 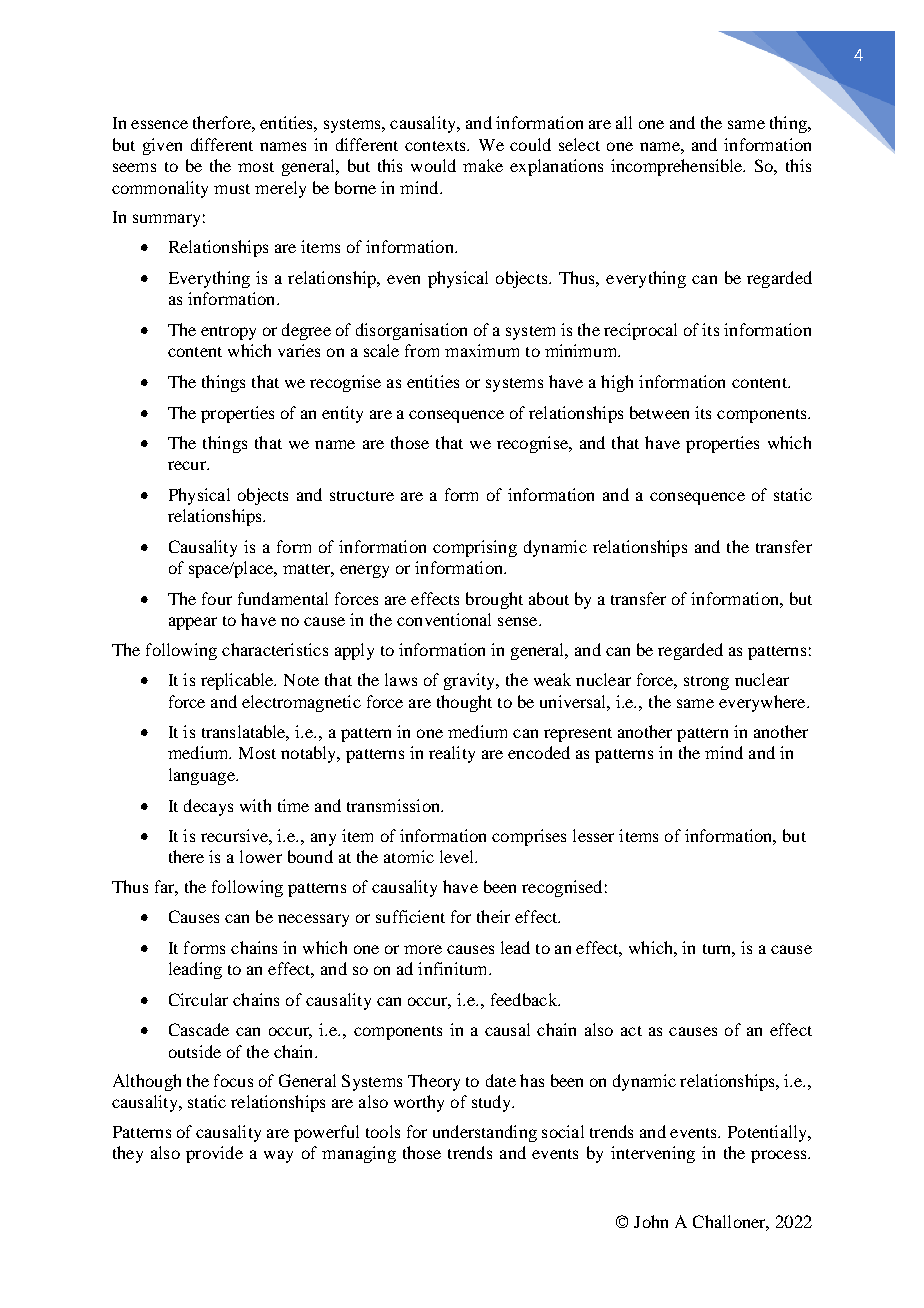 I want to click on must, so click(x=232, y=189).
